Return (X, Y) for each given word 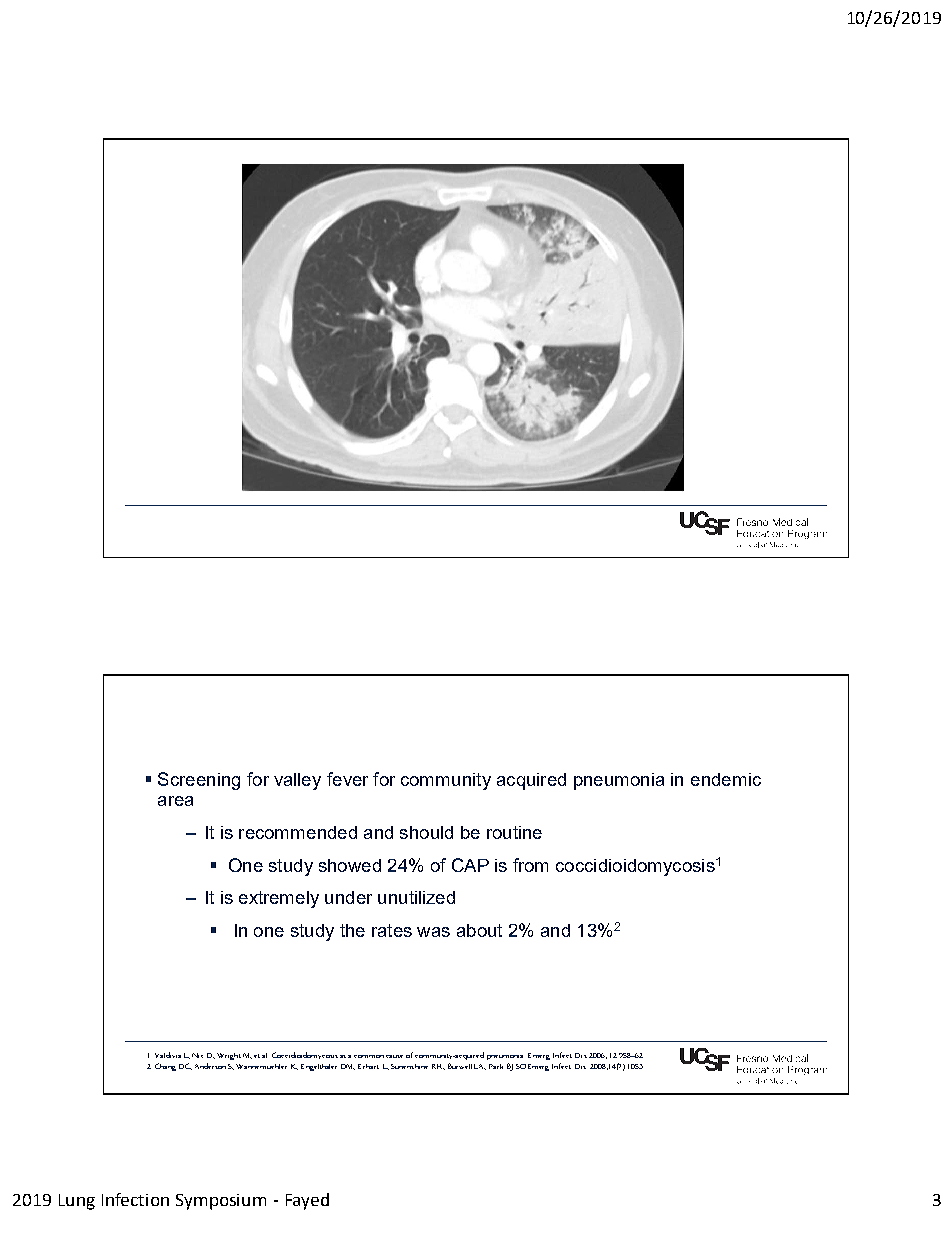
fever (347, 779)
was (433, 932)
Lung (77, 1202)
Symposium (221, 1202)
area (175, 801)
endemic (726, 779)
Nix (197, 1055)
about (479, 930)
